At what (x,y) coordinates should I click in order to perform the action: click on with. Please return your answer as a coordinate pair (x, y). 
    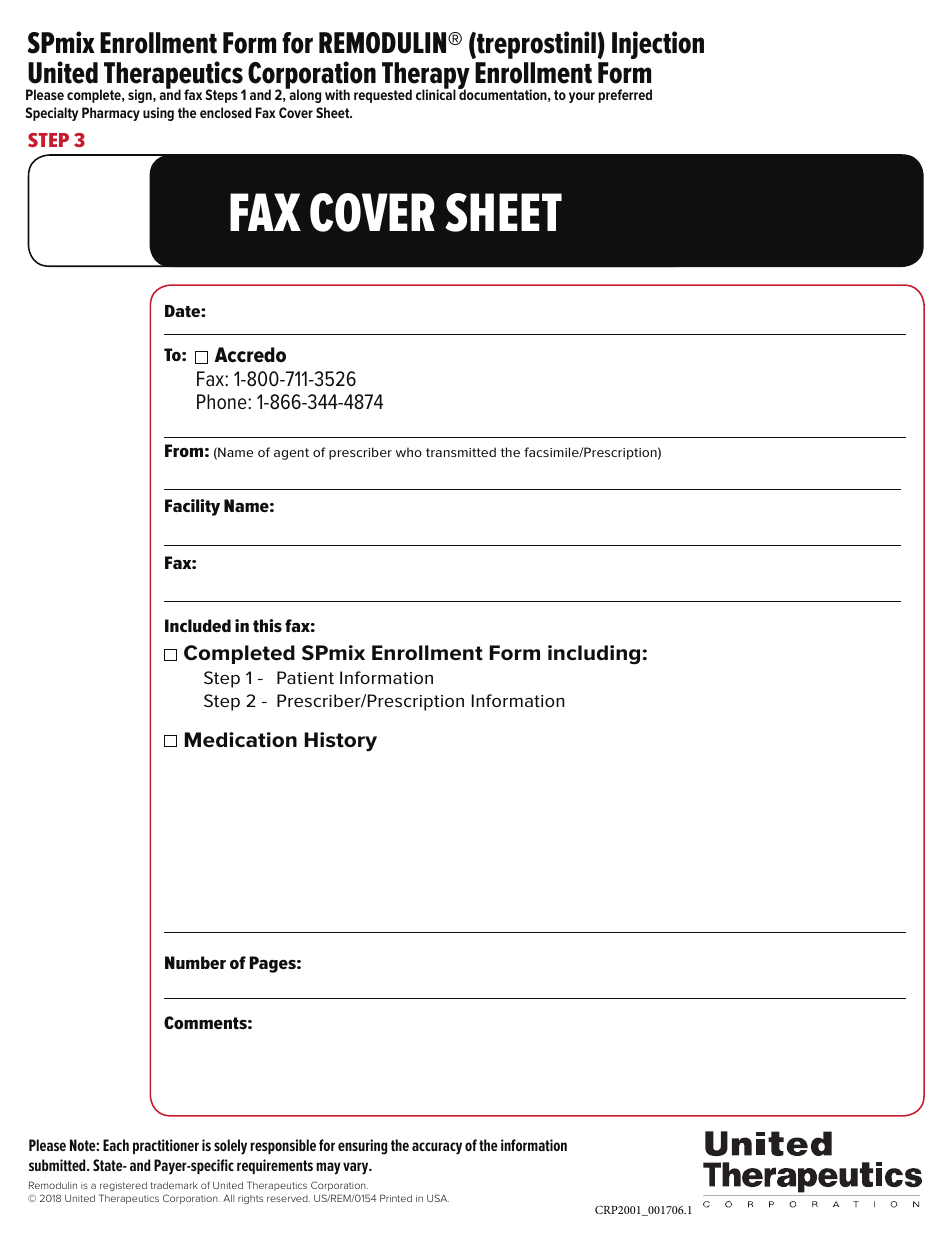
    Looking at the image, I should click on (337, 94).
